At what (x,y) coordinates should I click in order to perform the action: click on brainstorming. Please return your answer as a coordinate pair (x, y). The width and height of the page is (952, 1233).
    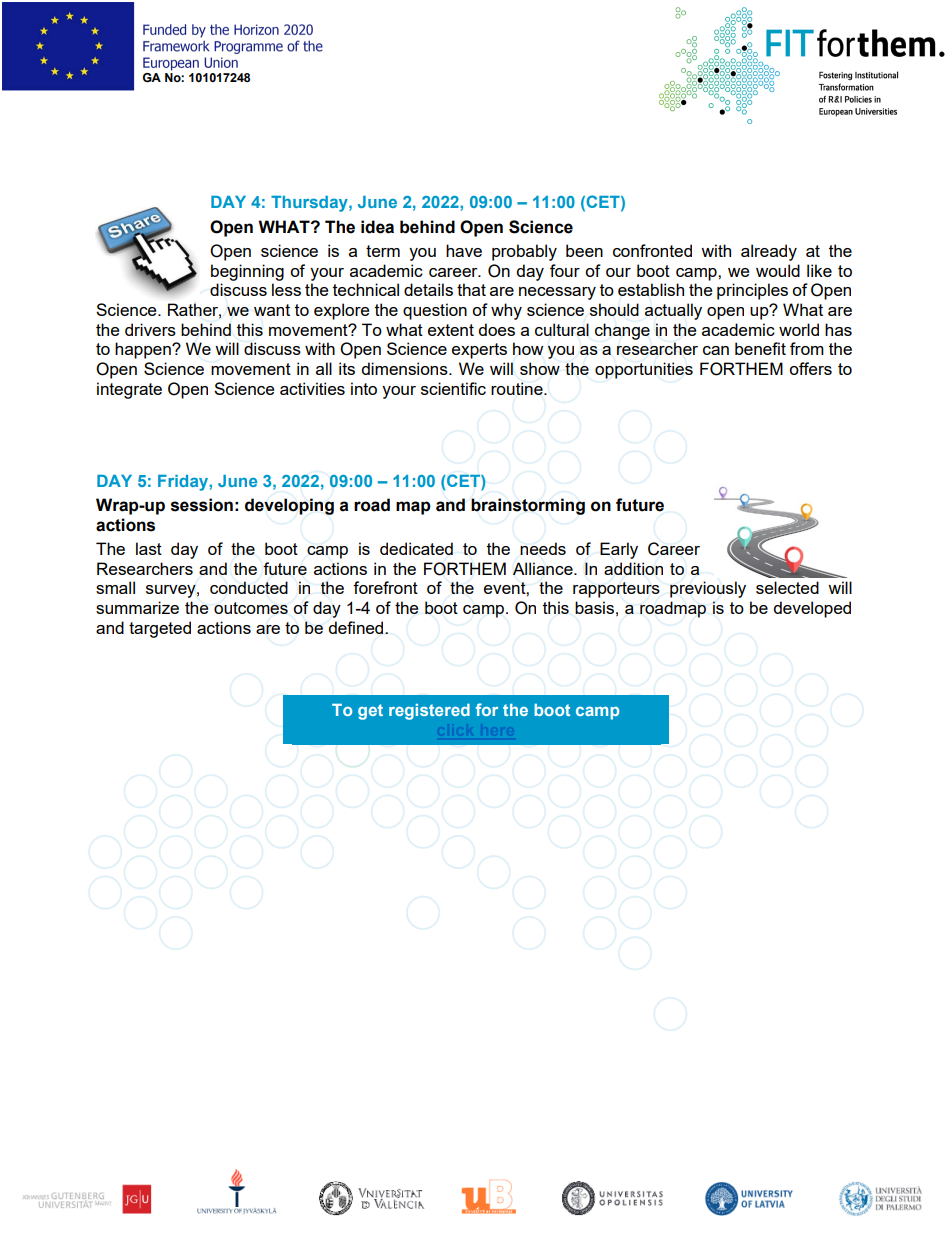
    Looking at the image, I should click on (528, 506).
